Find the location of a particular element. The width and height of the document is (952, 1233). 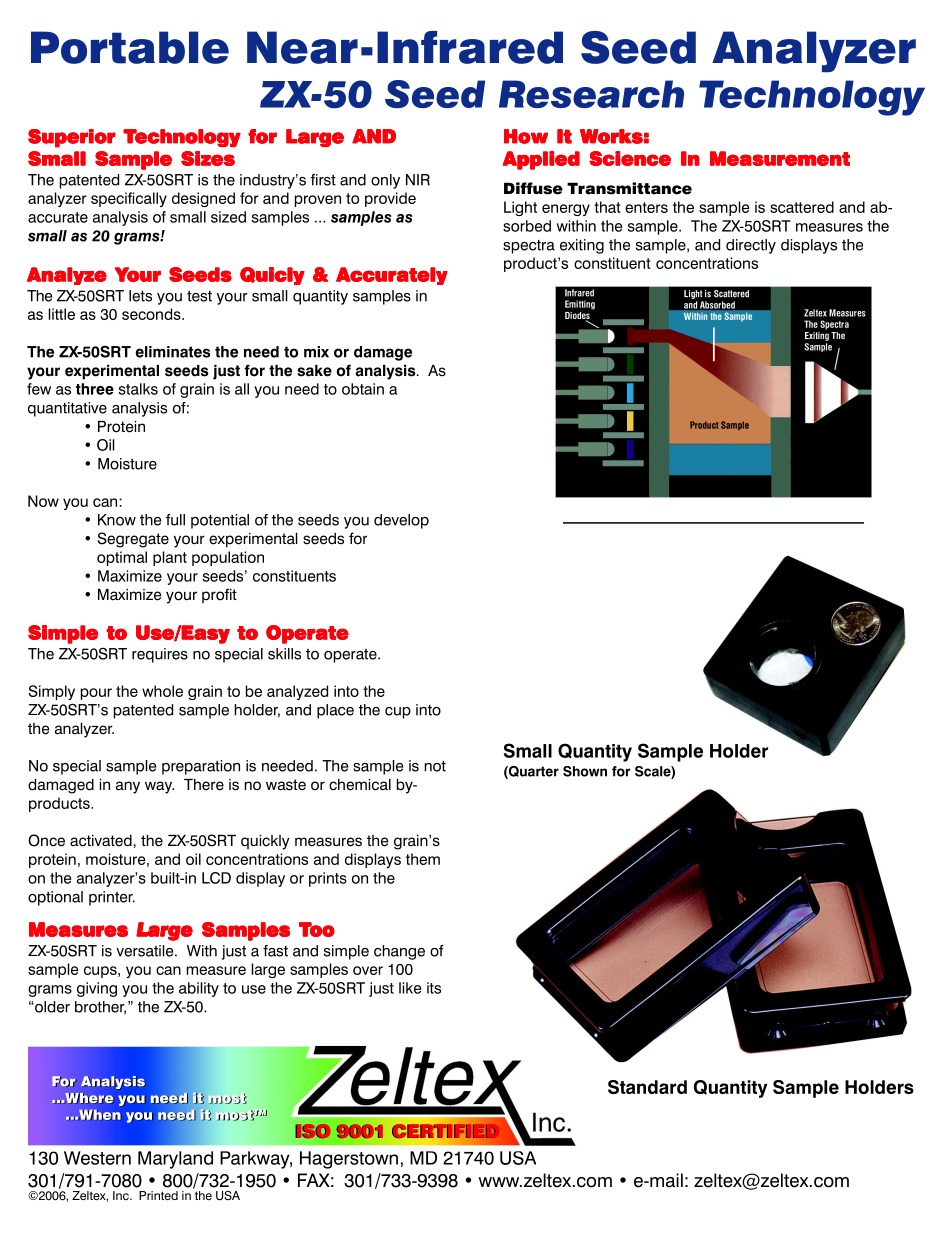

Portable is located at coordinates (130, 47).
